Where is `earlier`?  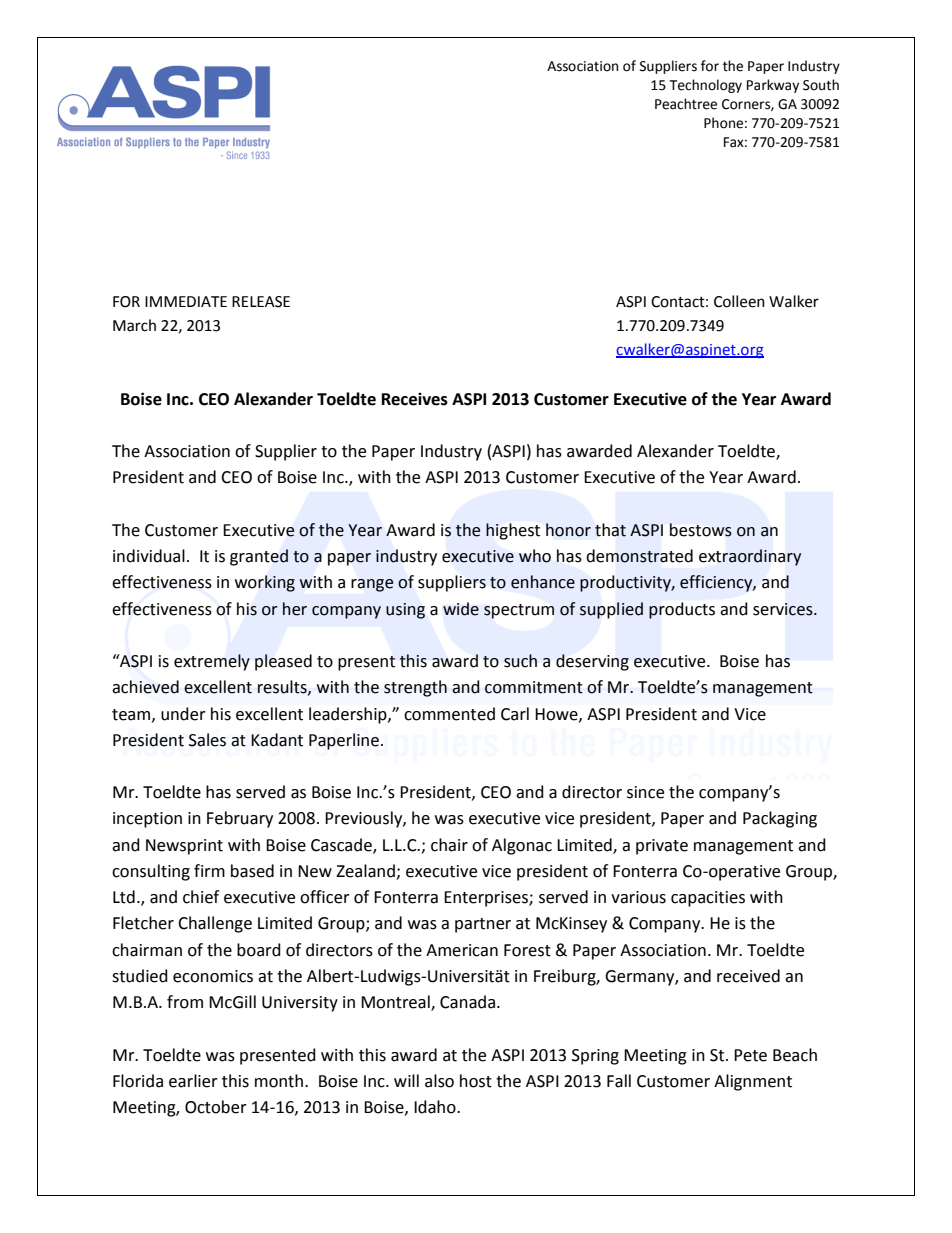 earlier is located at coordinates (193, 1081).
